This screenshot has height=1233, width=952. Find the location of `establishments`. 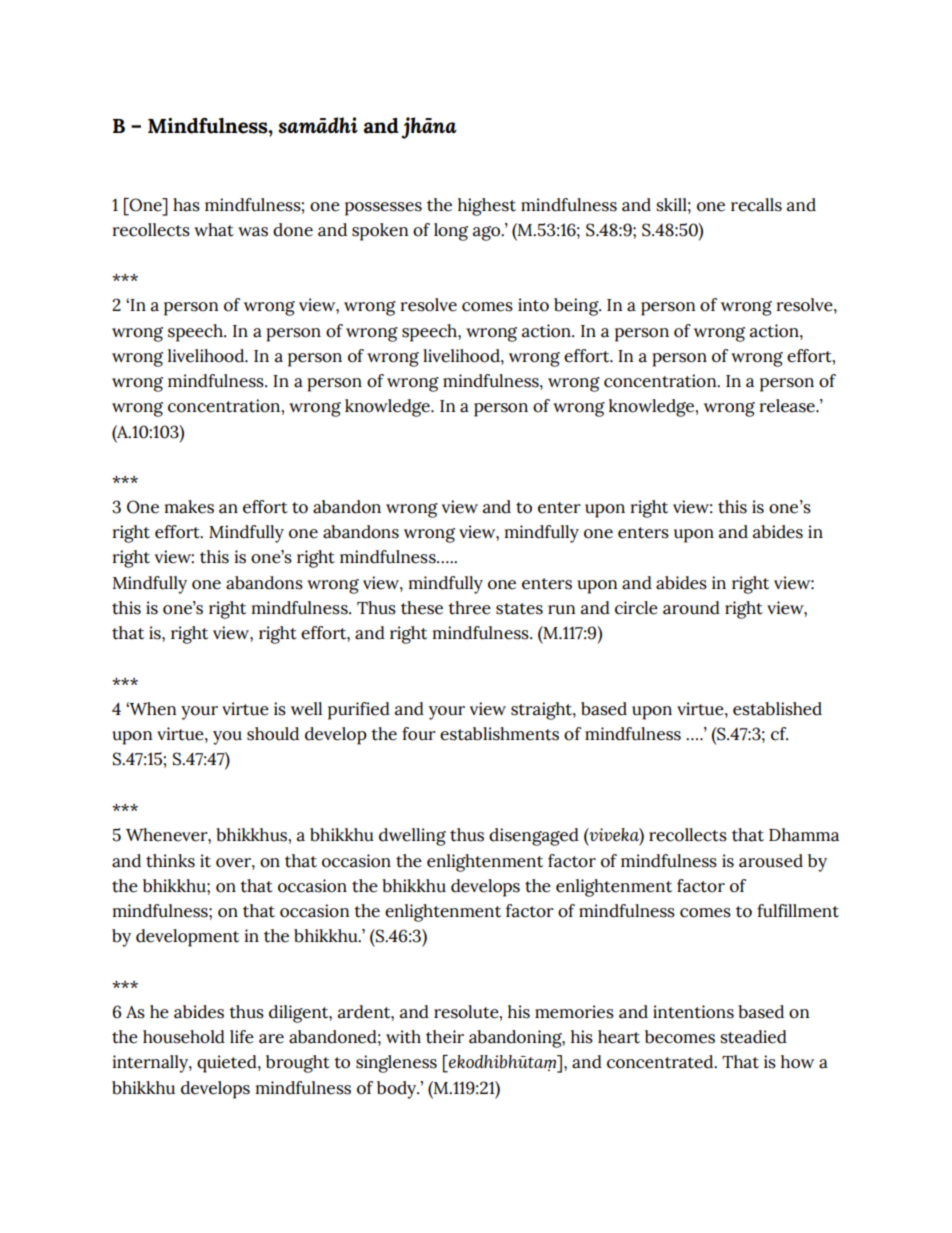

establishments is located at coordinates (499, 734).
